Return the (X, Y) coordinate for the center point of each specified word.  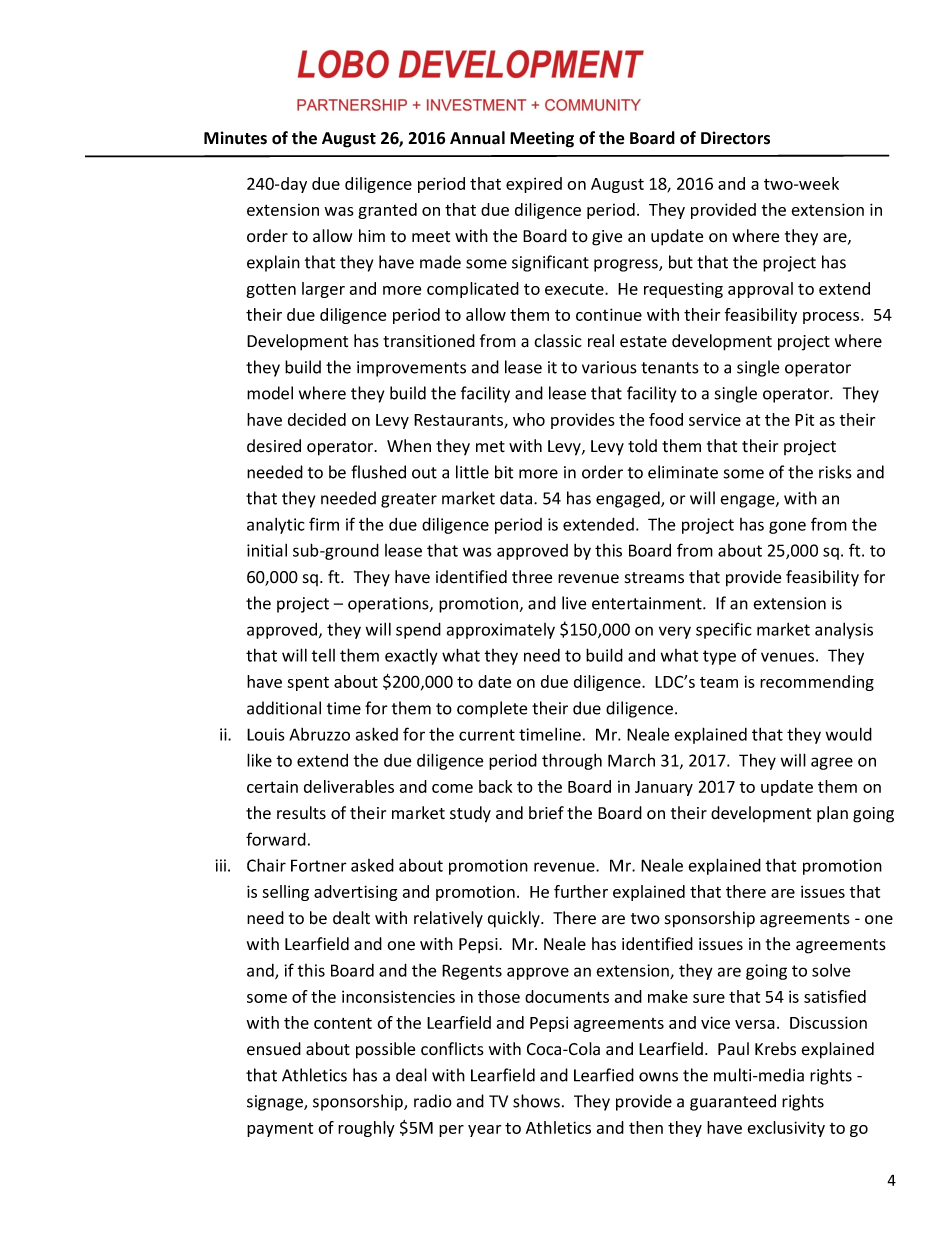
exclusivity (786, 1129)
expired (534, 185)
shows (536, 1101)
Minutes (235, 138)
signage (276, 1103)
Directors (735, 138)
